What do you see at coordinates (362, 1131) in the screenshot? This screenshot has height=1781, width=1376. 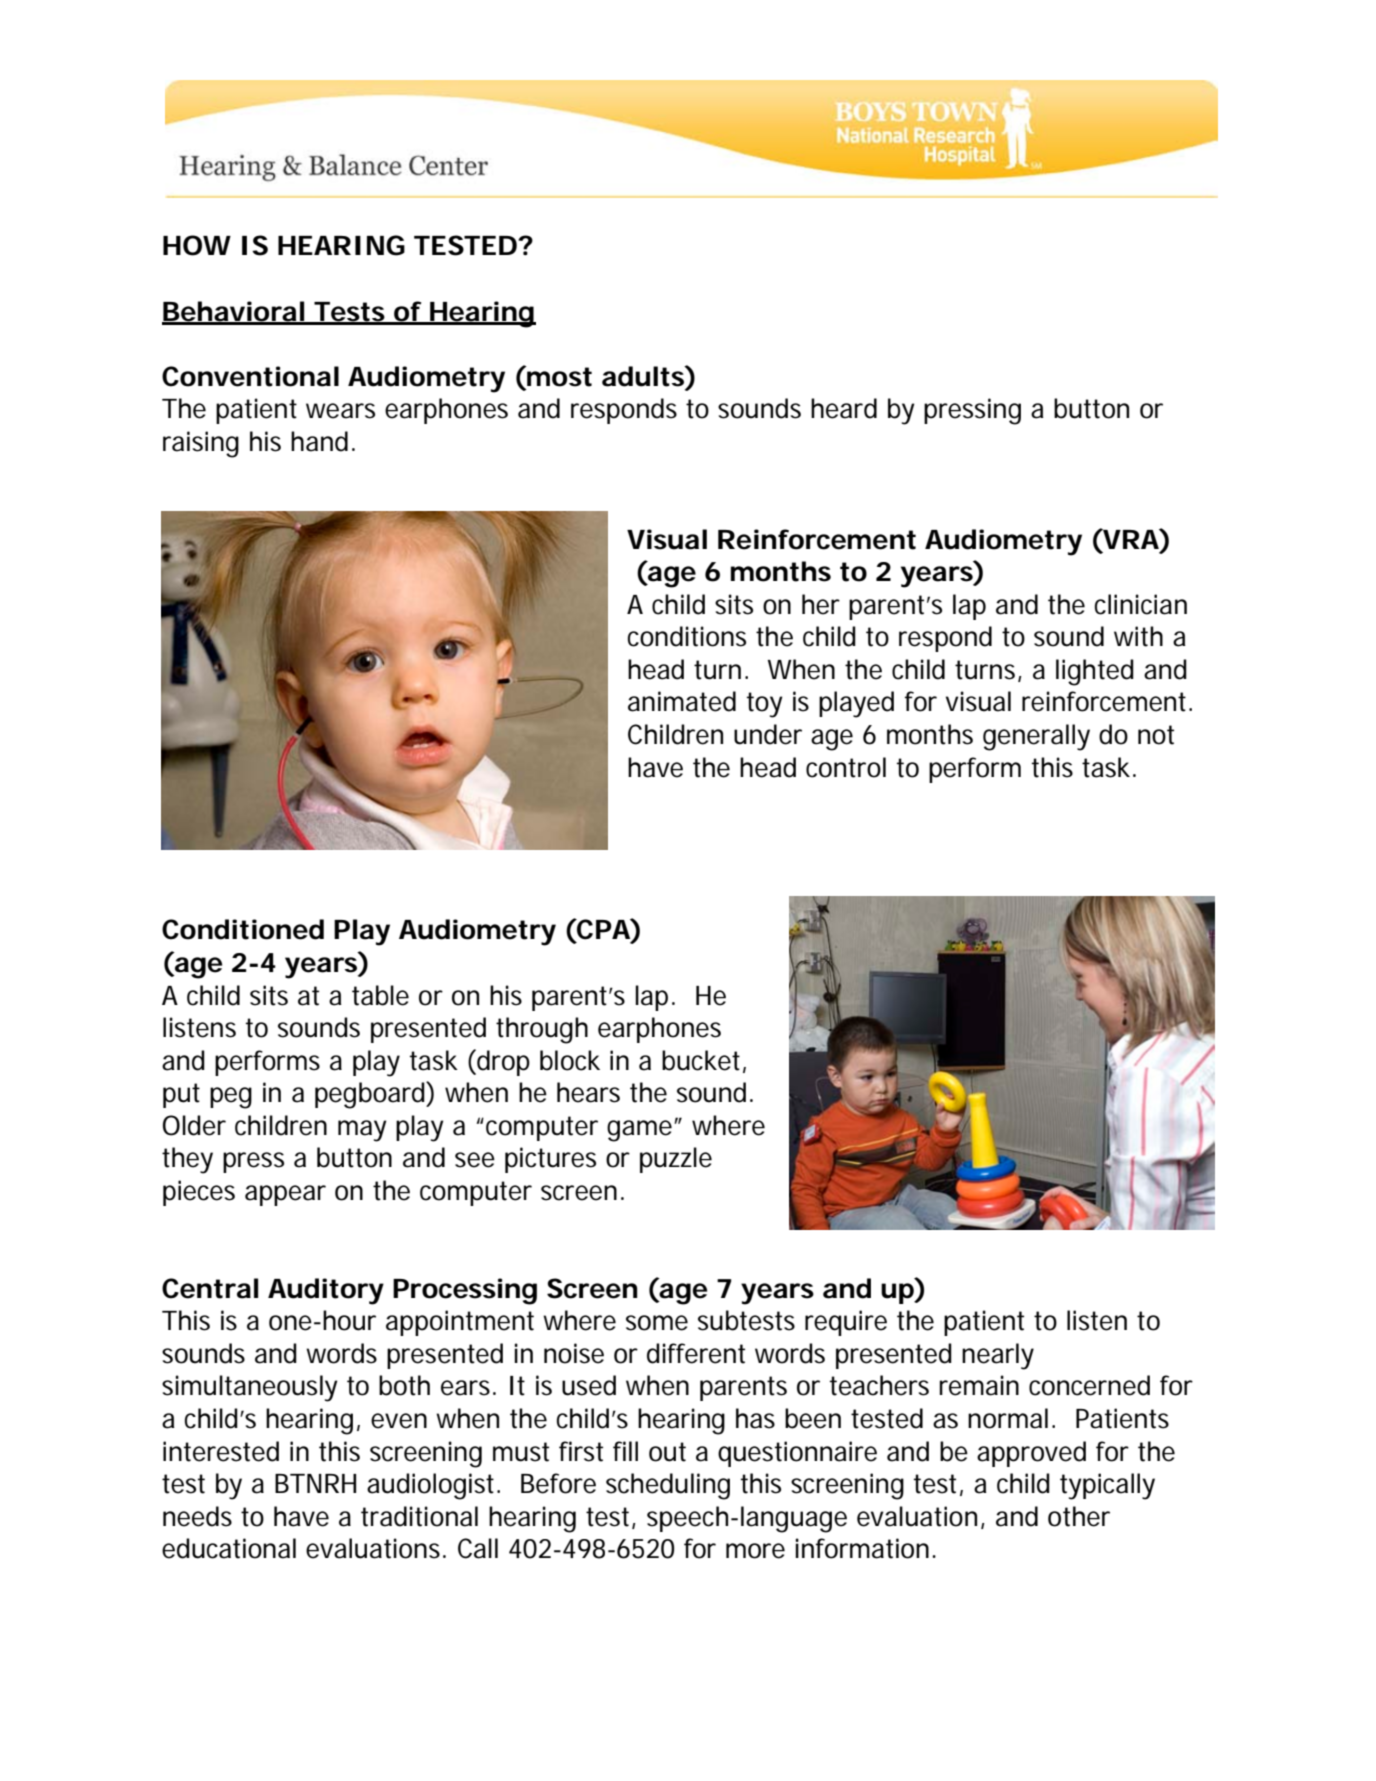 I see `may` at bounding box center [362, 1131].
